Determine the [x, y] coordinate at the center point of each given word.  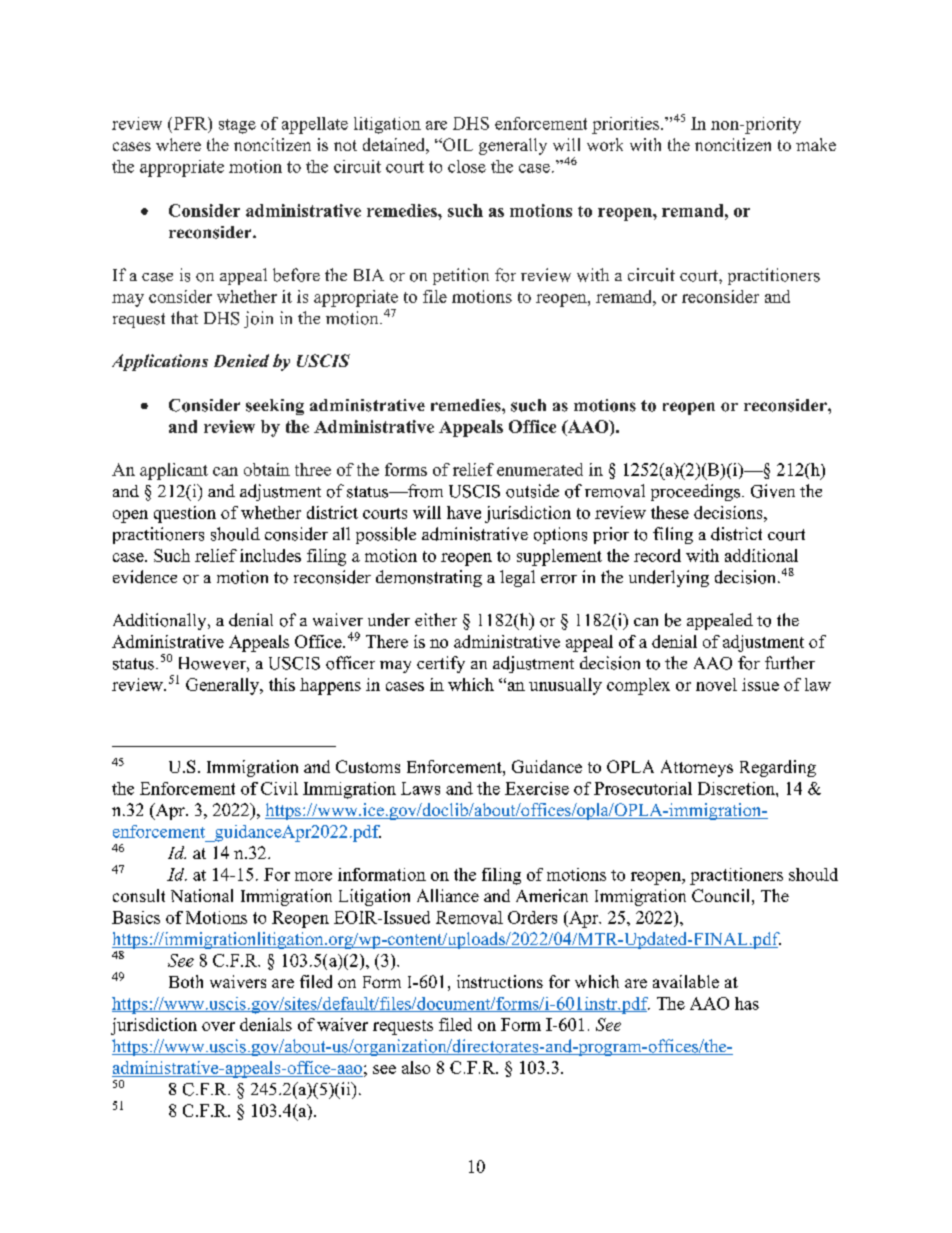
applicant [174, 471]
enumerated [540, 469]
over [218, 1026]
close [467, 166]
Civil [279, 788]
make [816, 144]
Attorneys [697, 768]
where [178, 144]
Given [773, 491]
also [416, 1067]
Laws [420, 788]
